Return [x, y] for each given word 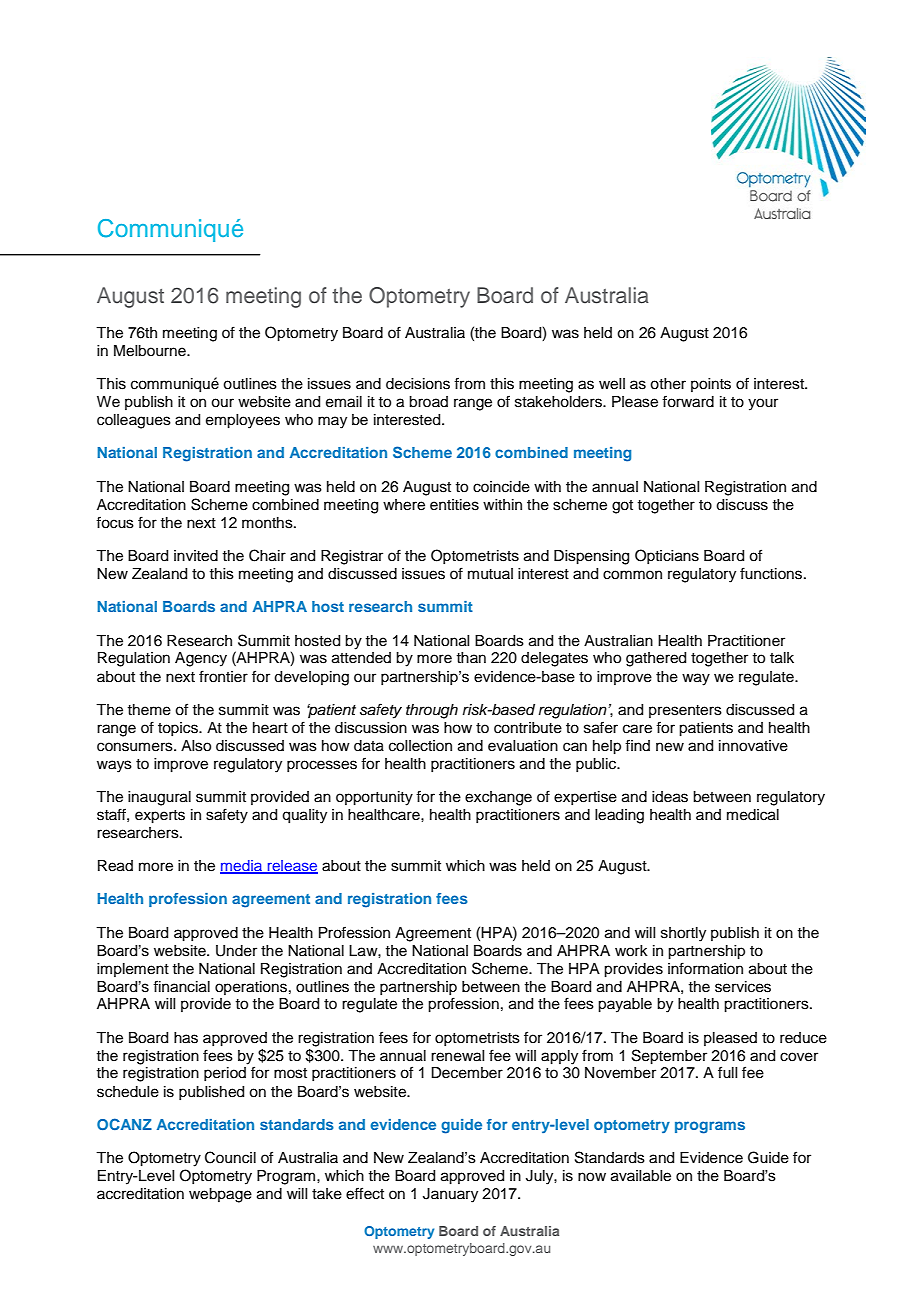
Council [230, 1157]
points [711, 385]
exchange [498, 798]
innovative [753, 746]
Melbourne [151, 351]
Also [196, 746]
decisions [418, 384]
